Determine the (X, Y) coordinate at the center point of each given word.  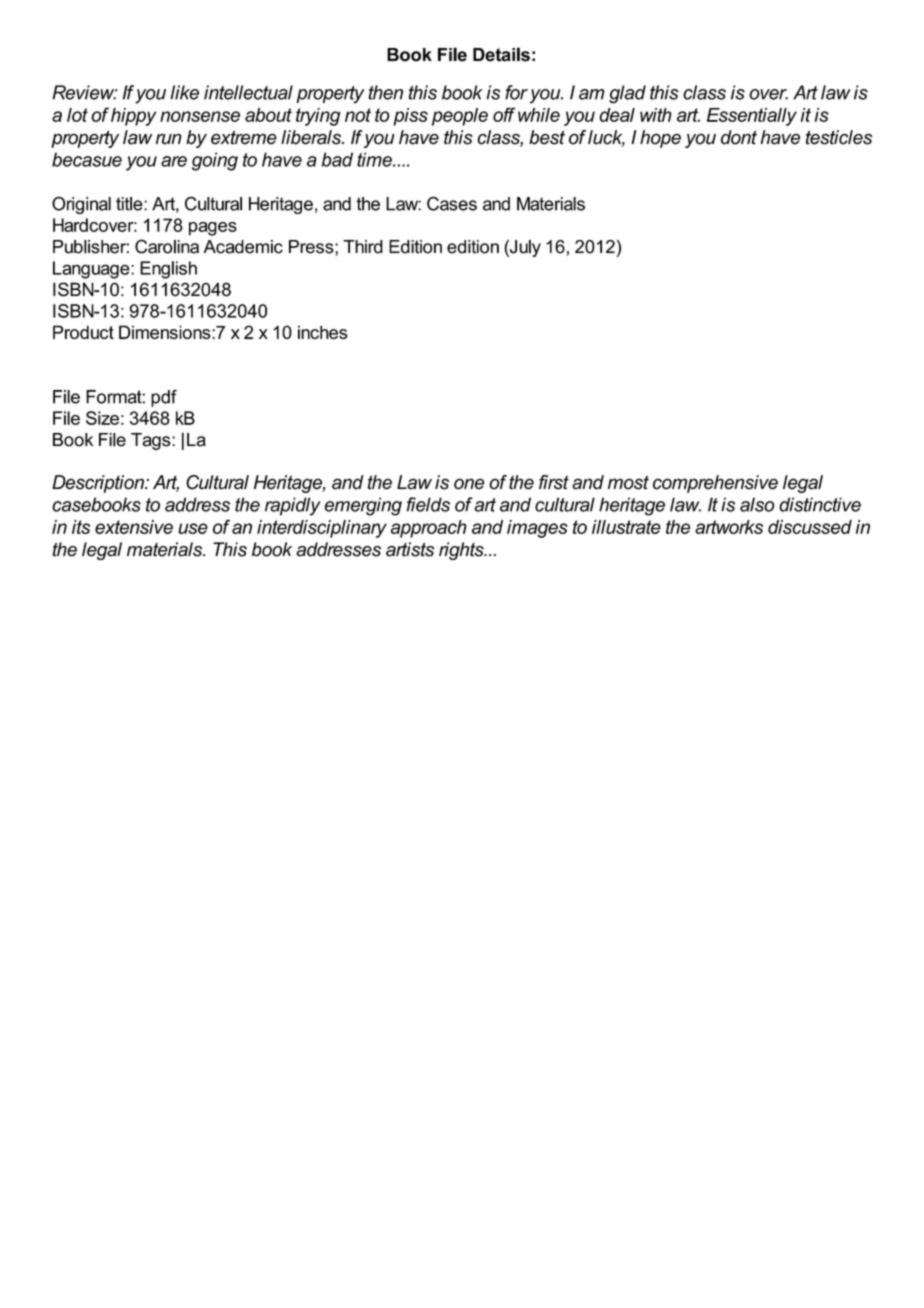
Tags (152, 441)
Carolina (167, 246)
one (469, 484)
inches (323, 332)
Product (83, 332)
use (193, 528)
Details (501, 54)
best (547, 137)
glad (627, 94)
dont (739, 137)
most (628, 482)
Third (363, 247)
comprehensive (715, 484)
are (174, 161)
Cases (452, 203)
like (184, 92)
